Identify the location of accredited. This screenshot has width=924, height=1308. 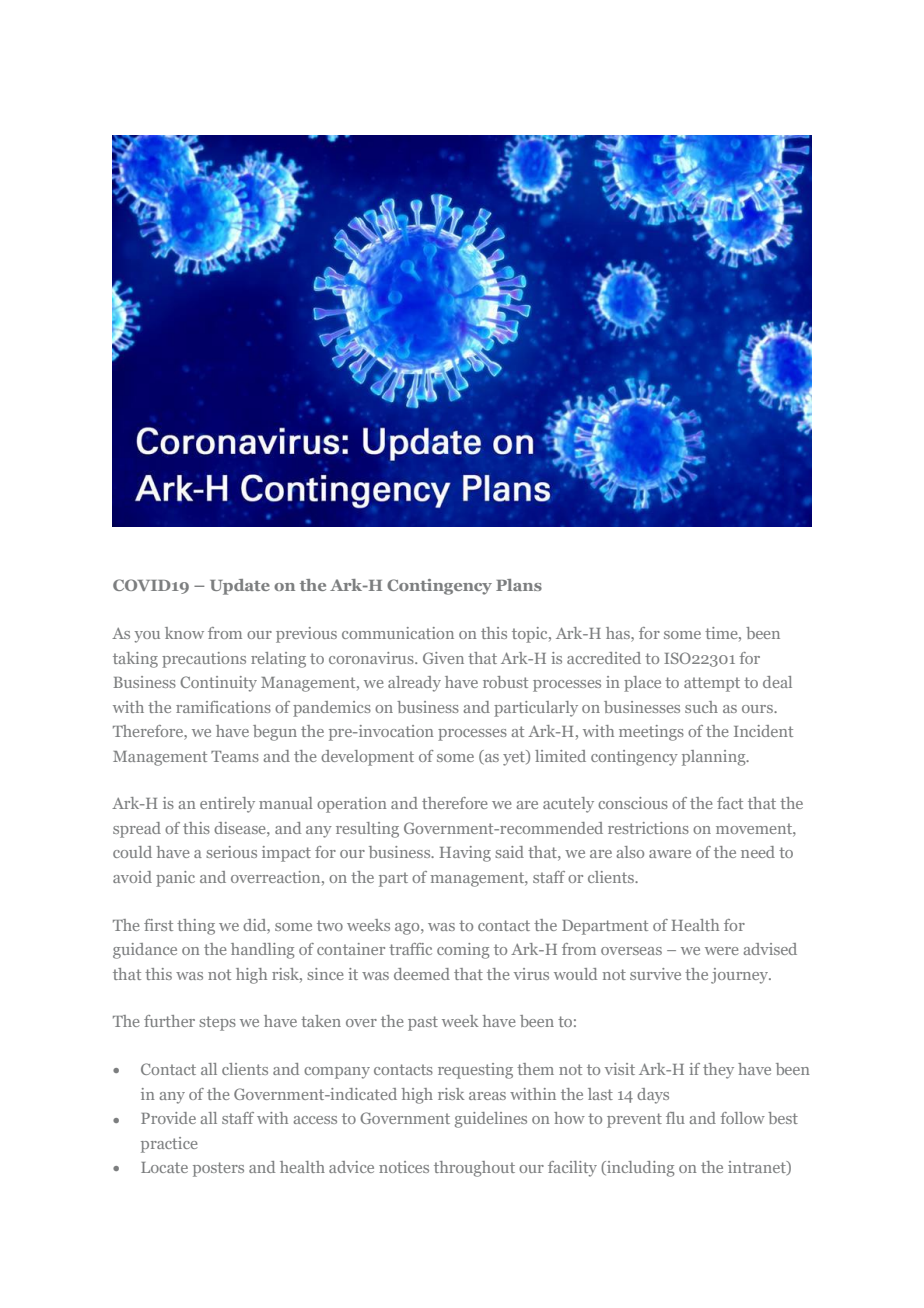
(604, 658).
